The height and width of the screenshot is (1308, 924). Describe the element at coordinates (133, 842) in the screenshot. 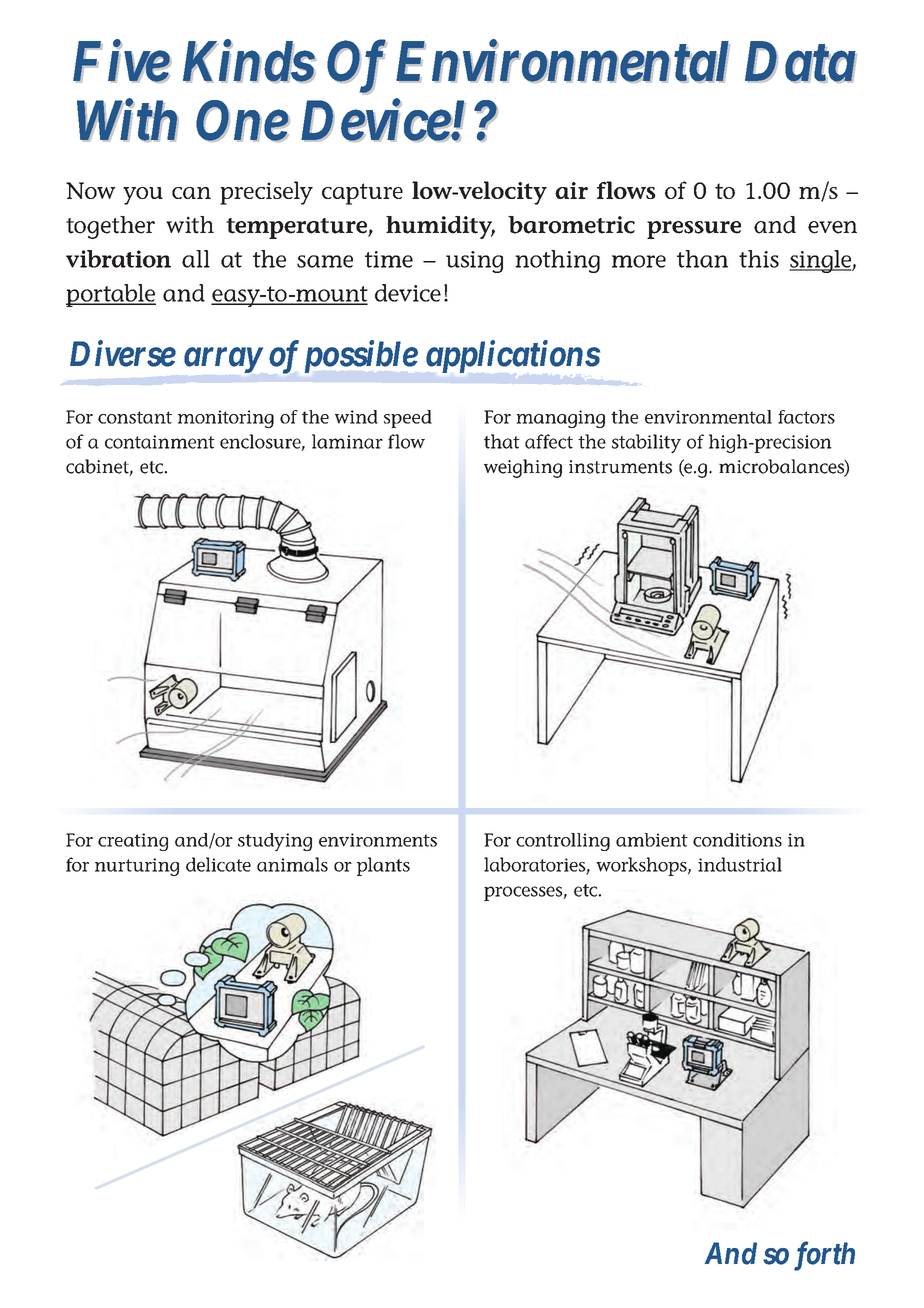

I see `creating` at that location.
